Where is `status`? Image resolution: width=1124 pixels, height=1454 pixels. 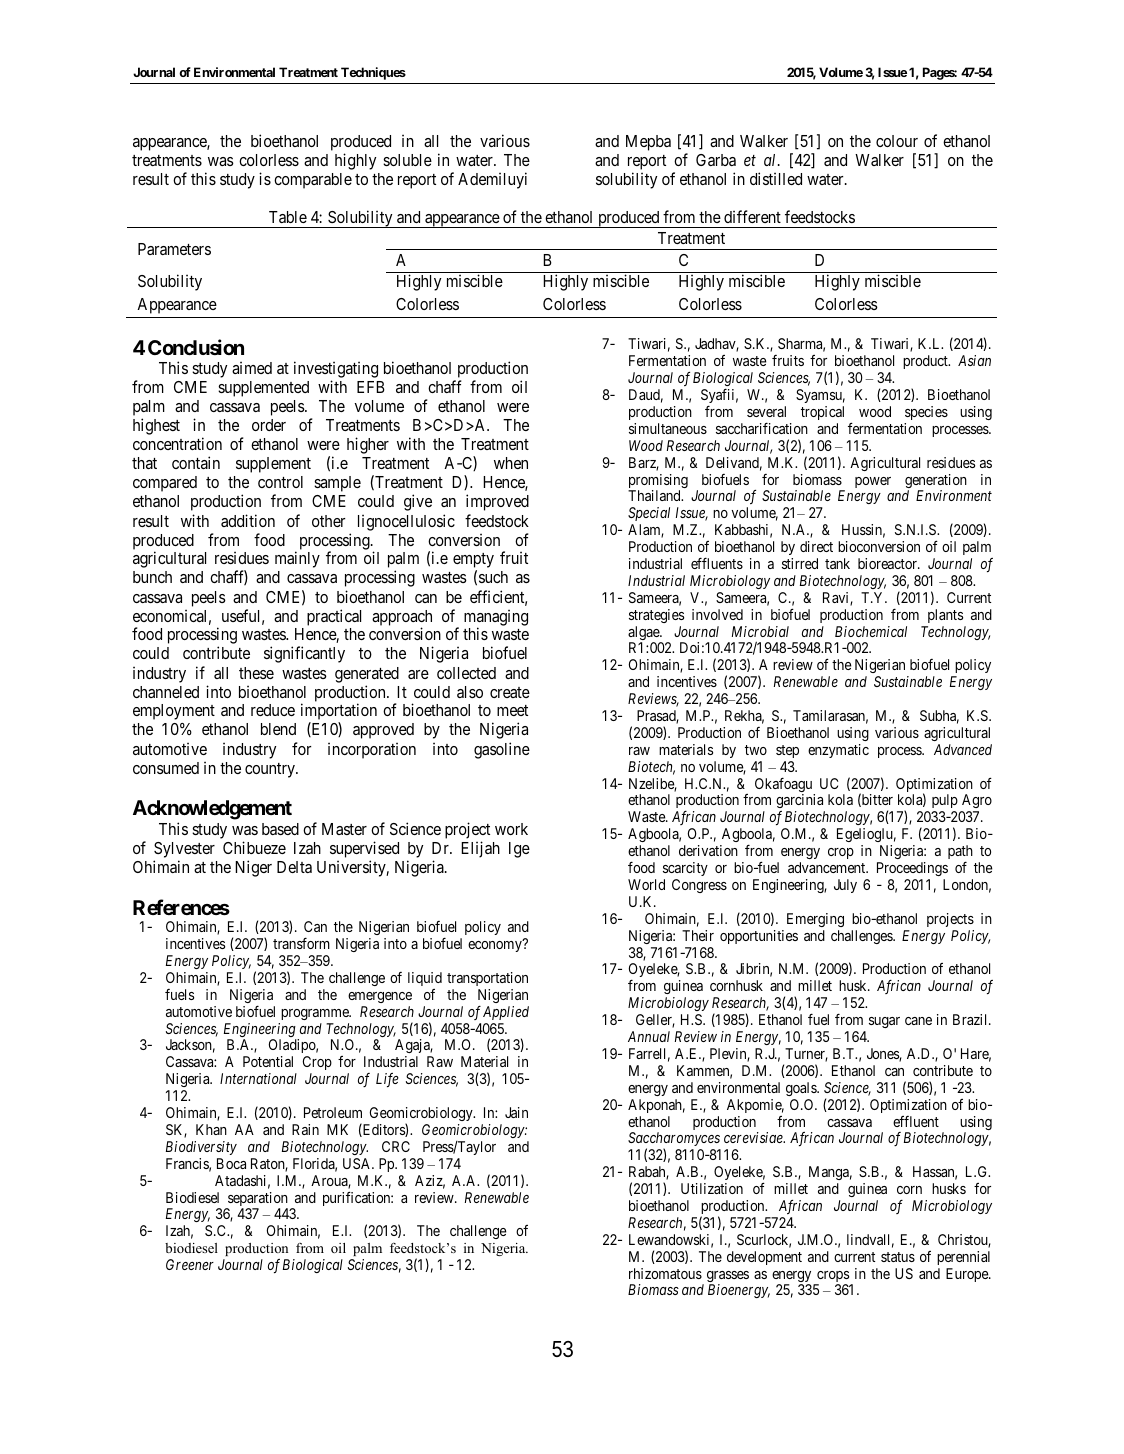
status is located at coordinates (898, 1257).
